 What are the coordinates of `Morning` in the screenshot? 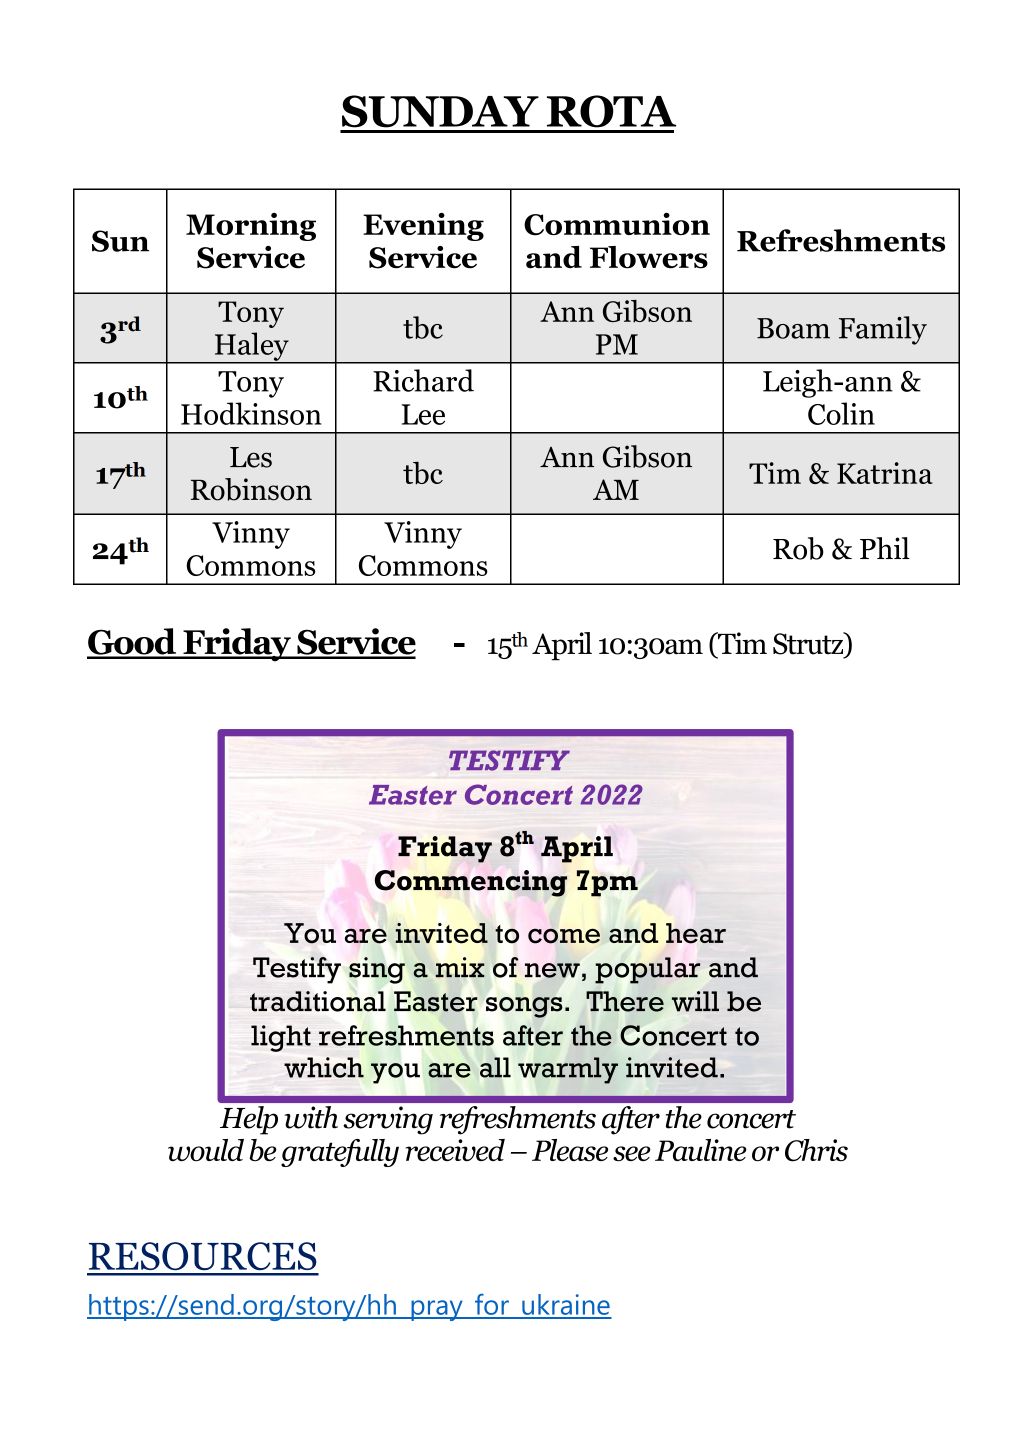 It's located at (251, 227).
